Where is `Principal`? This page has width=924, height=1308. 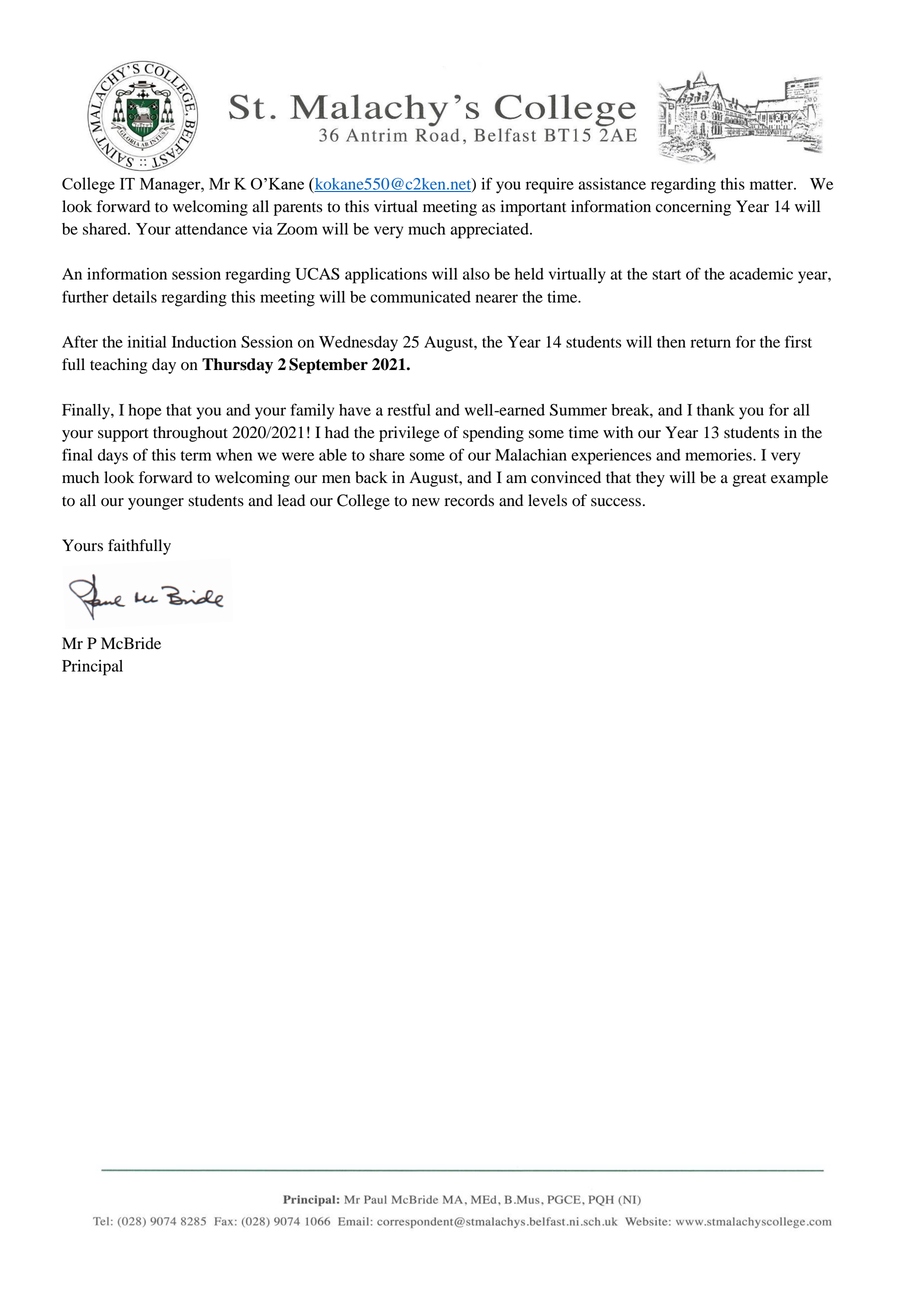
Principal is located at coordinates (92, 668).
